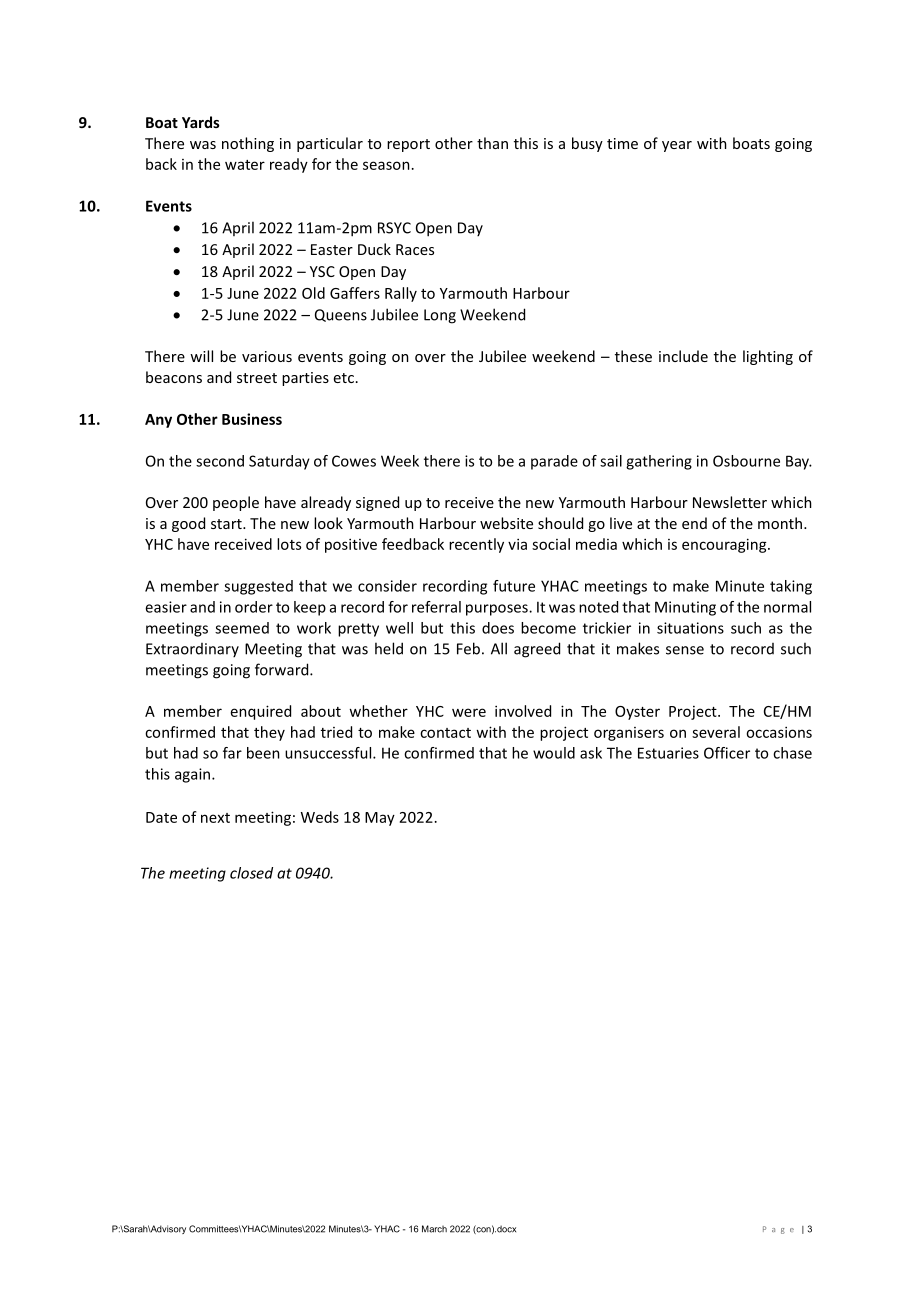  Describe the element at coordinates (492, 143) in the screenshot. I see `than` at that location.
